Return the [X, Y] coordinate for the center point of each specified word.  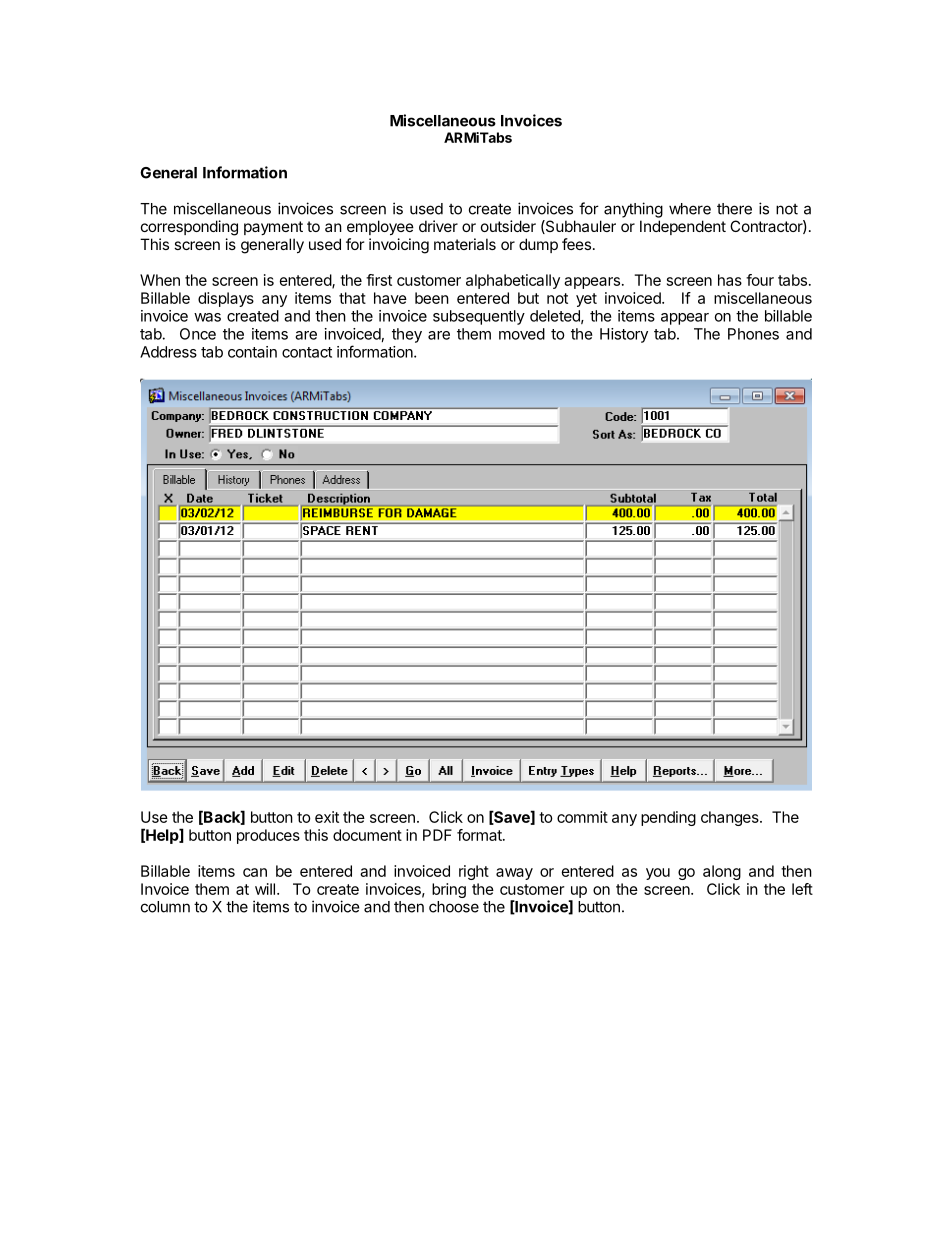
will [265, 889]
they [407, 335]
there [734, 209]
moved [522, 334]
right [474, 872]
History [624, 335]
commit [582, 817]
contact [307, 352]
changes [731, 818]
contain [252, 352]
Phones [753, 334]
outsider [508, 226]
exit [327, 817]
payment [273, 228]
